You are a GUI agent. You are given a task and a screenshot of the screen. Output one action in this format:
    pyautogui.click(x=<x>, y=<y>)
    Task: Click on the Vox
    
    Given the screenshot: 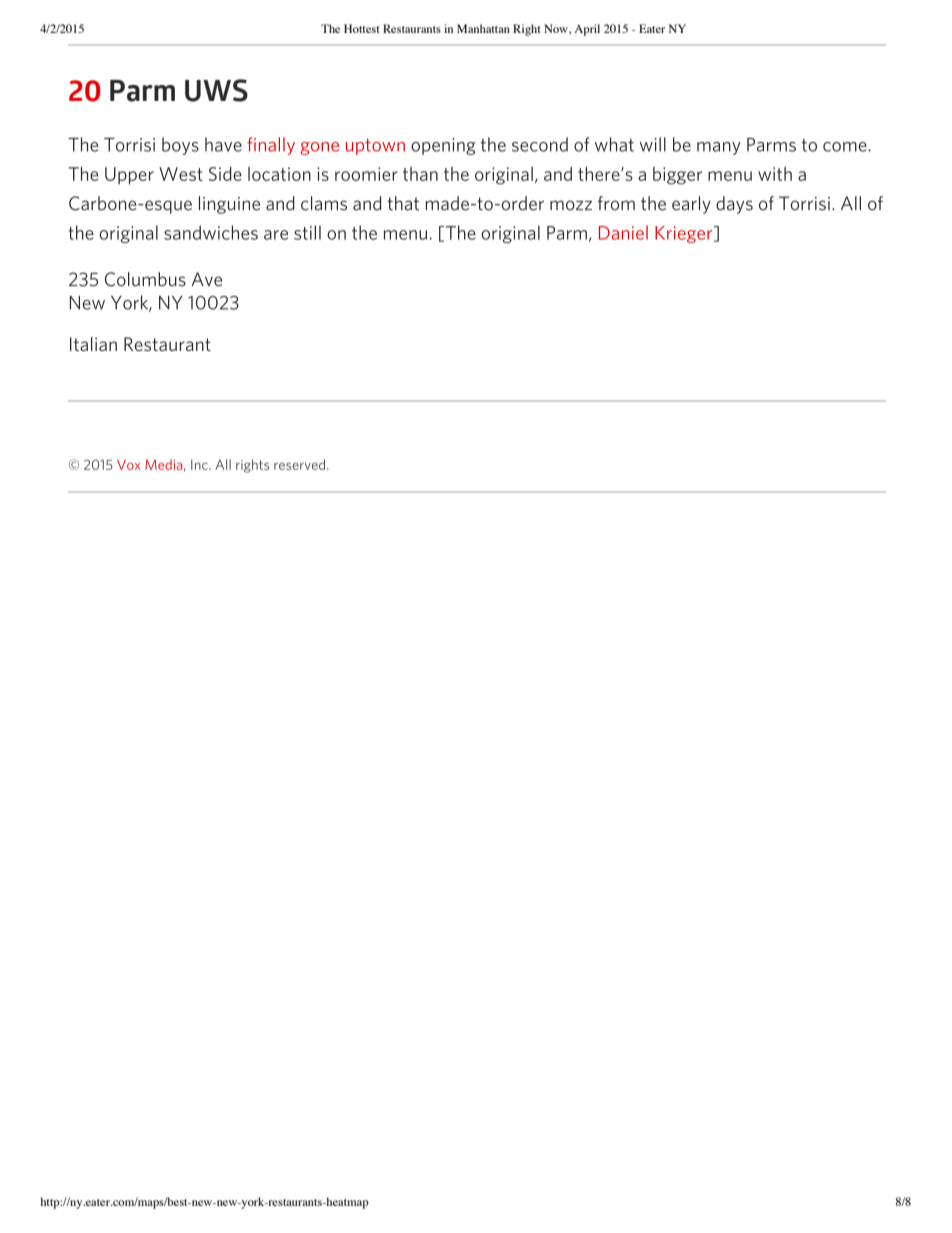 What is the action you would take?
    pyautogui.click(x=128, y=464)
